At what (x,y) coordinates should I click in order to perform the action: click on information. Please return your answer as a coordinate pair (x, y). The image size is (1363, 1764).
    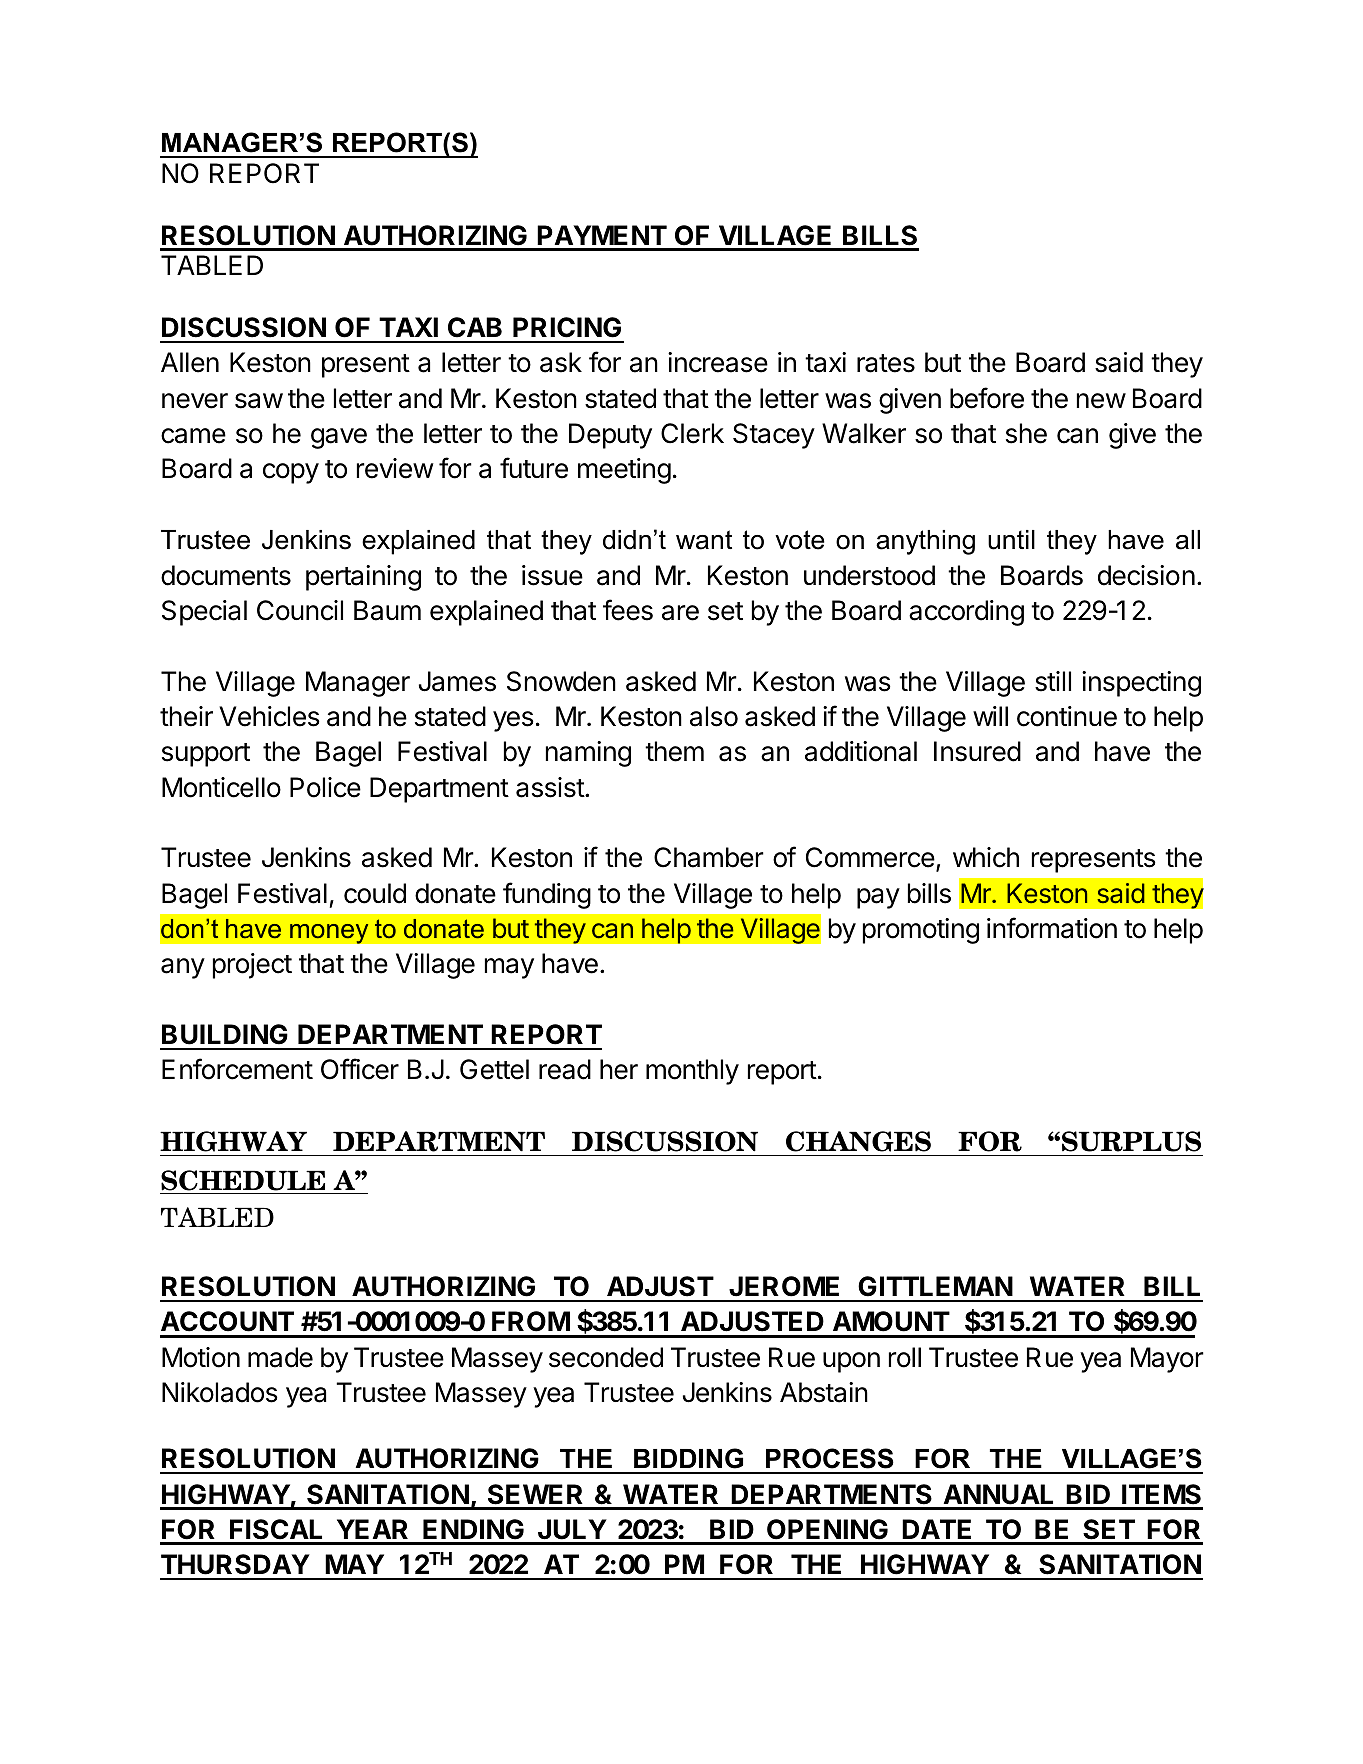
    Looking at the image, I should click on (1052, 928).
